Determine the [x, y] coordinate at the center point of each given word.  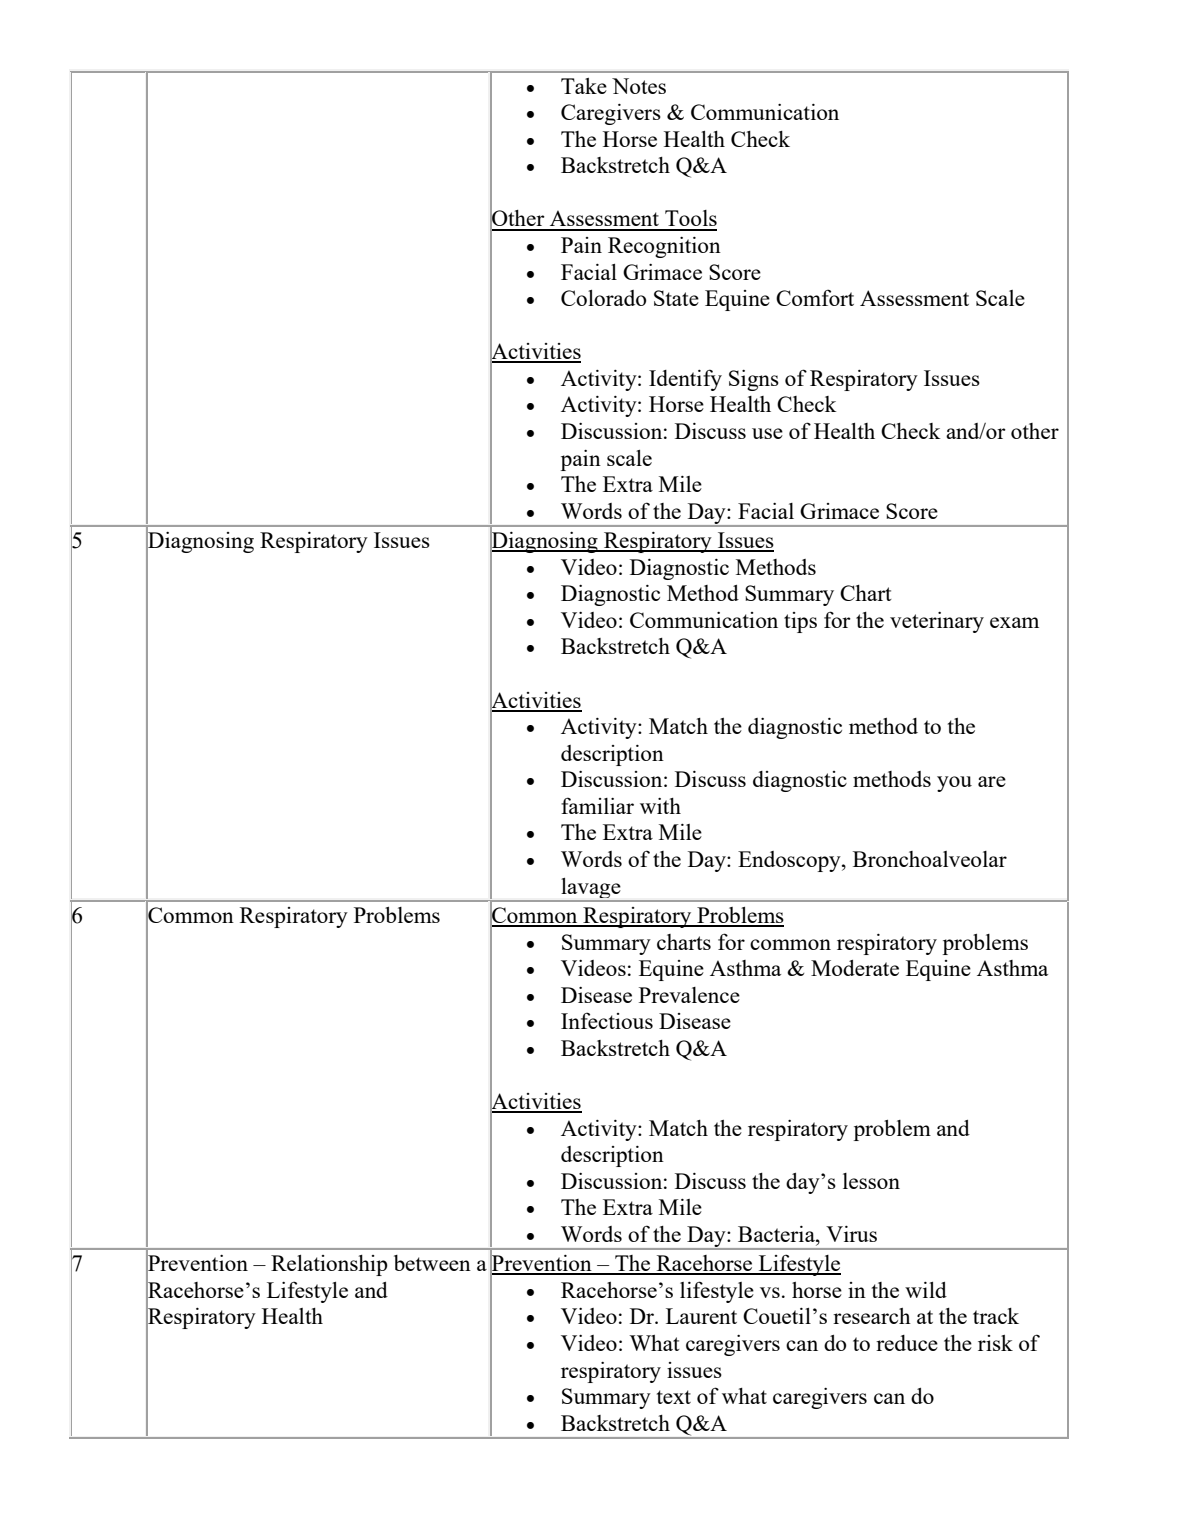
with [660, 806]
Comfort [815, 297]
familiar [597, 805]
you [954, 784]
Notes [639, 86]
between [432, 1263]
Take [584, 86]
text [674, 1397]
